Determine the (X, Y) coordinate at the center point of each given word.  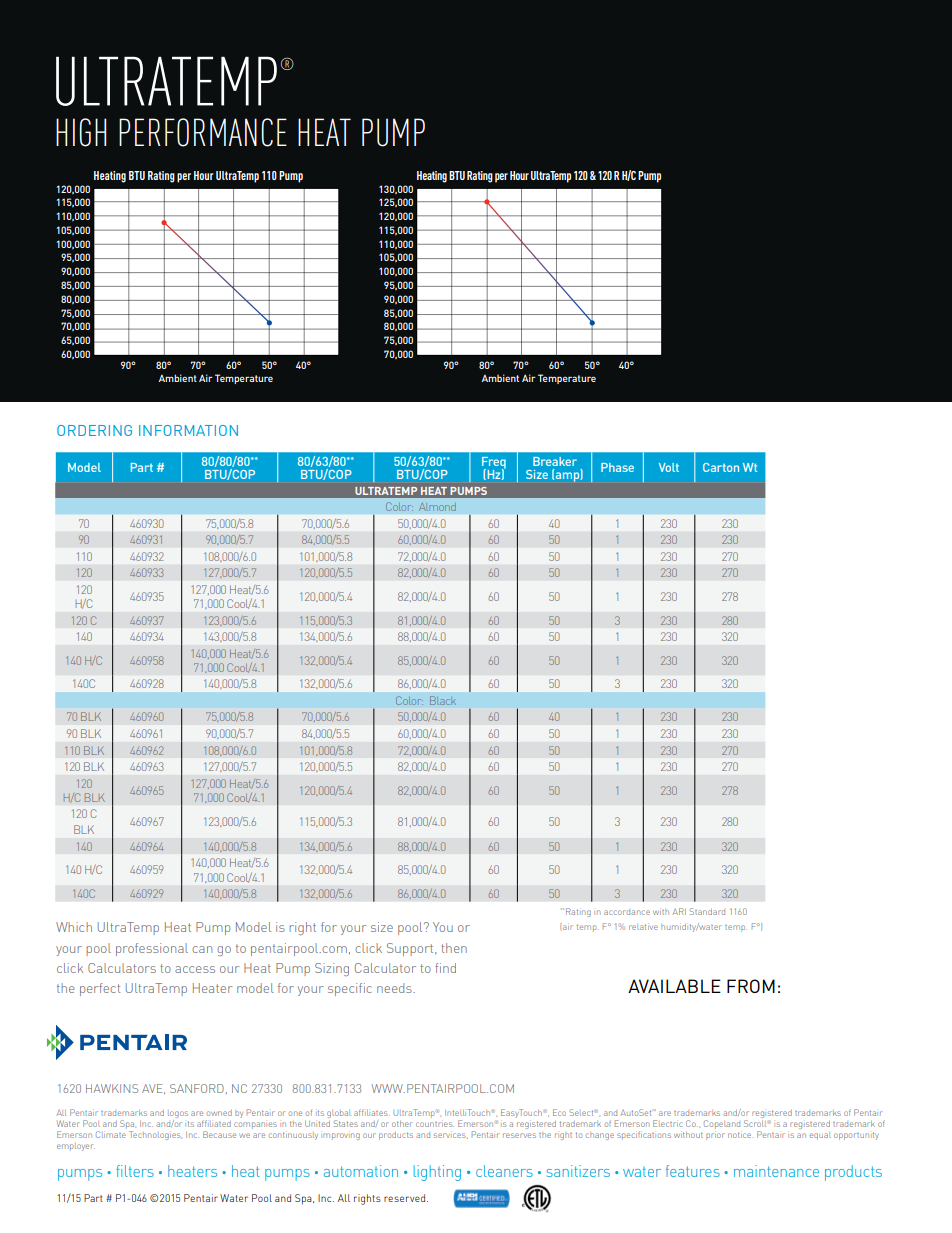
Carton (721, 467)
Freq (494, 464)
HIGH (81, 132)
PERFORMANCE (203, 132)
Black (443, 700)
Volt (669, 467)
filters (135, 1171)
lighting (437, 1173)
